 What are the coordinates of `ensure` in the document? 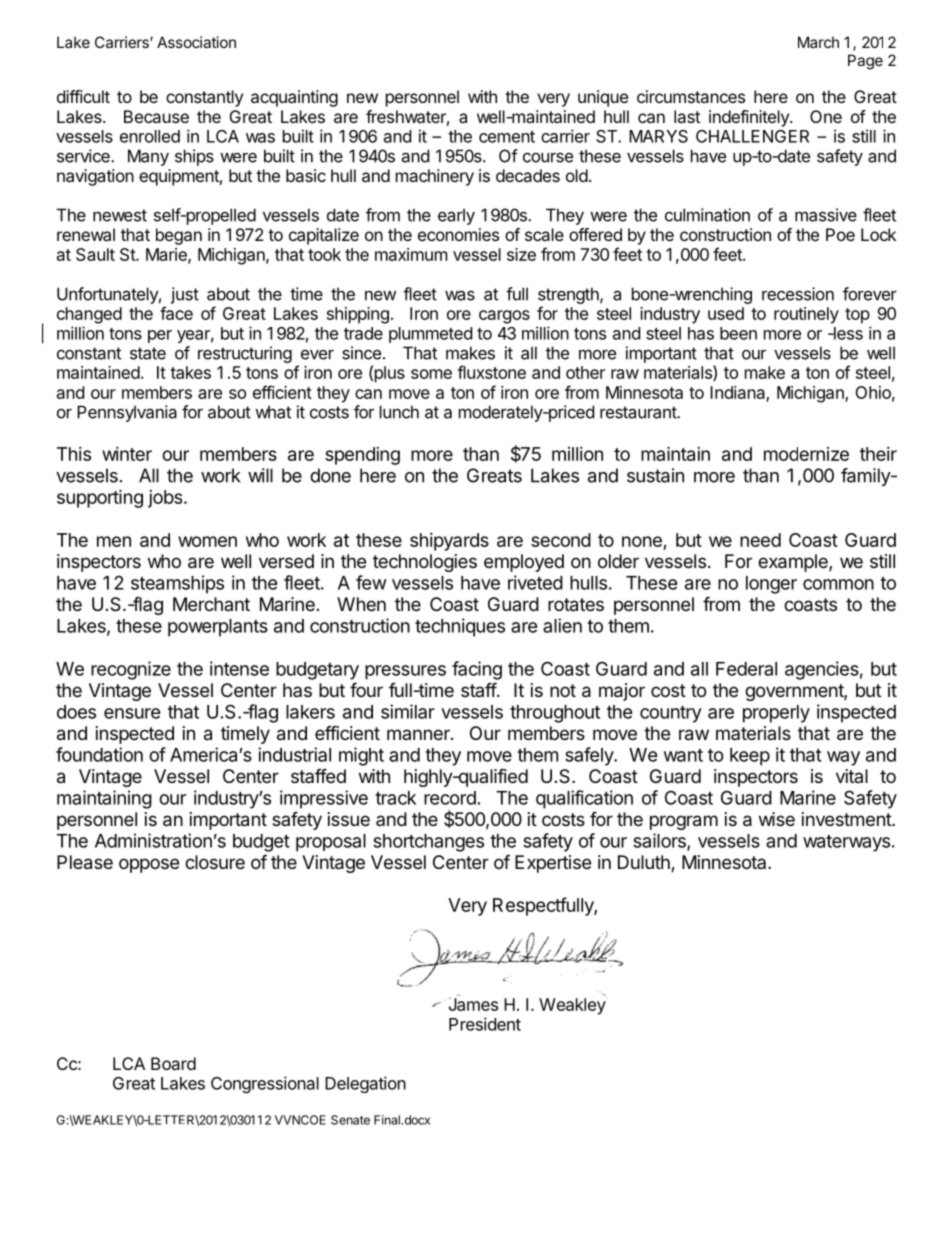 It's located at (132, 713).
